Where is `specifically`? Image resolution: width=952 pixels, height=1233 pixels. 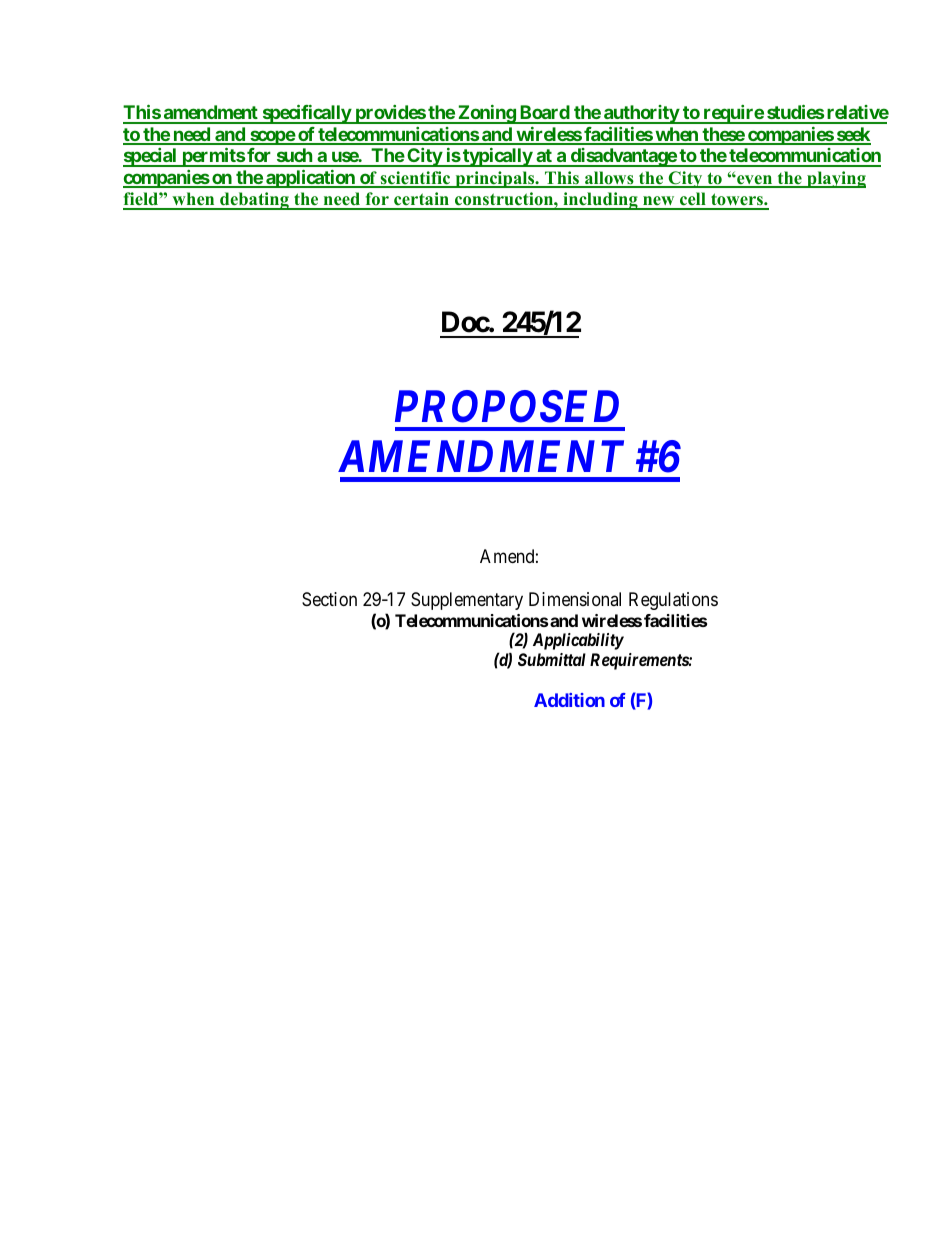
specifically is located at coordinates (306, 114).
